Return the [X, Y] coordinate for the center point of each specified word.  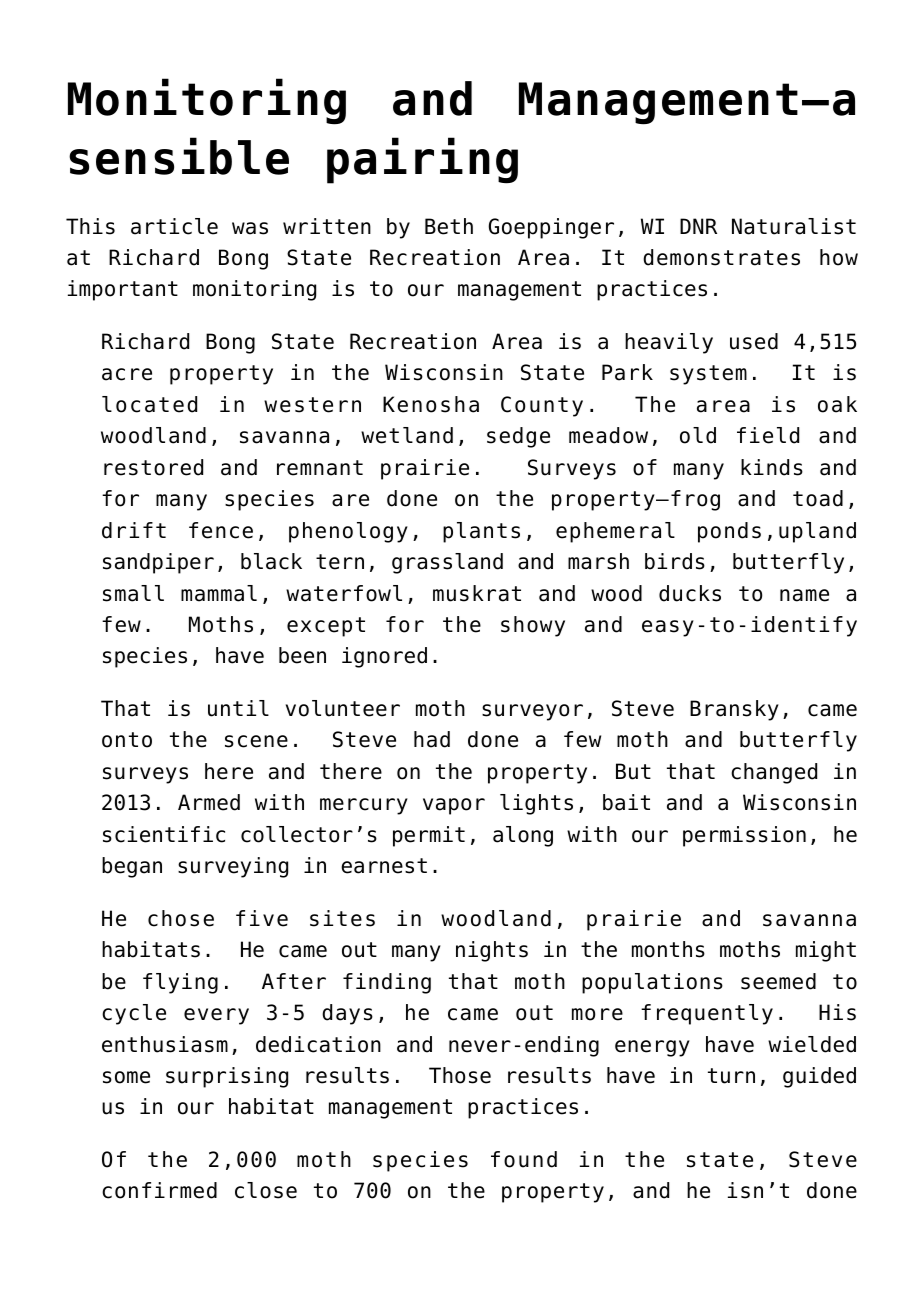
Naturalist [794, 226]
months [668, 949]
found [524, 1159]
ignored [384, 657]
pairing [422, 160]
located [149, 404]
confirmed [159, 1190]
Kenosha [431, 404]
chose [181, 918]
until [238, 708]
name [804, 595]
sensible [179, 156]
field [768, 435]
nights [492, 951]
